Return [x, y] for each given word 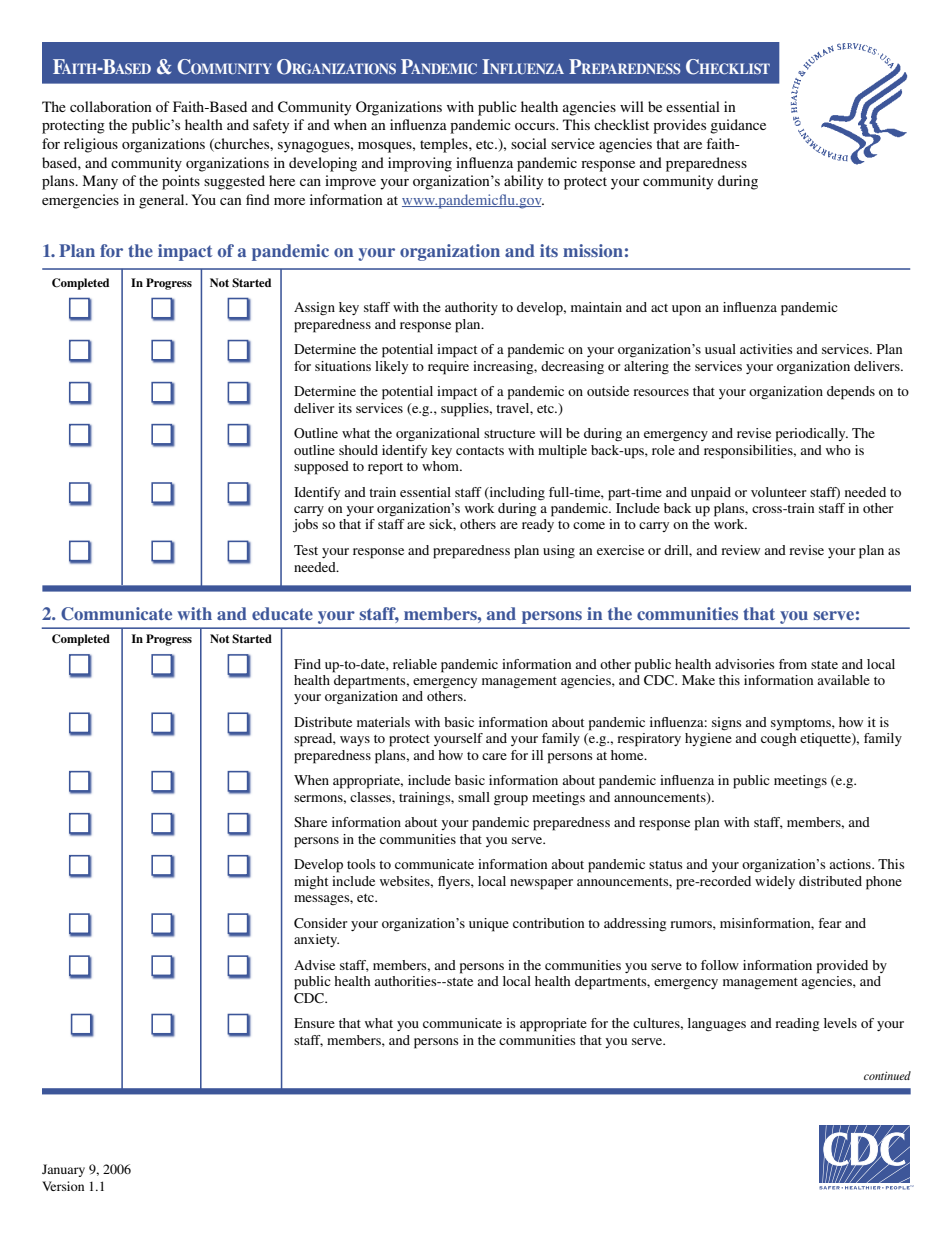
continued [887, 1075]
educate [282, 613]
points [181, 182]
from [793, 664]
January [63, 1170]
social [529, 143]
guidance [738, 126]
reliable [415, 664]
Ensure [314, 1023]
